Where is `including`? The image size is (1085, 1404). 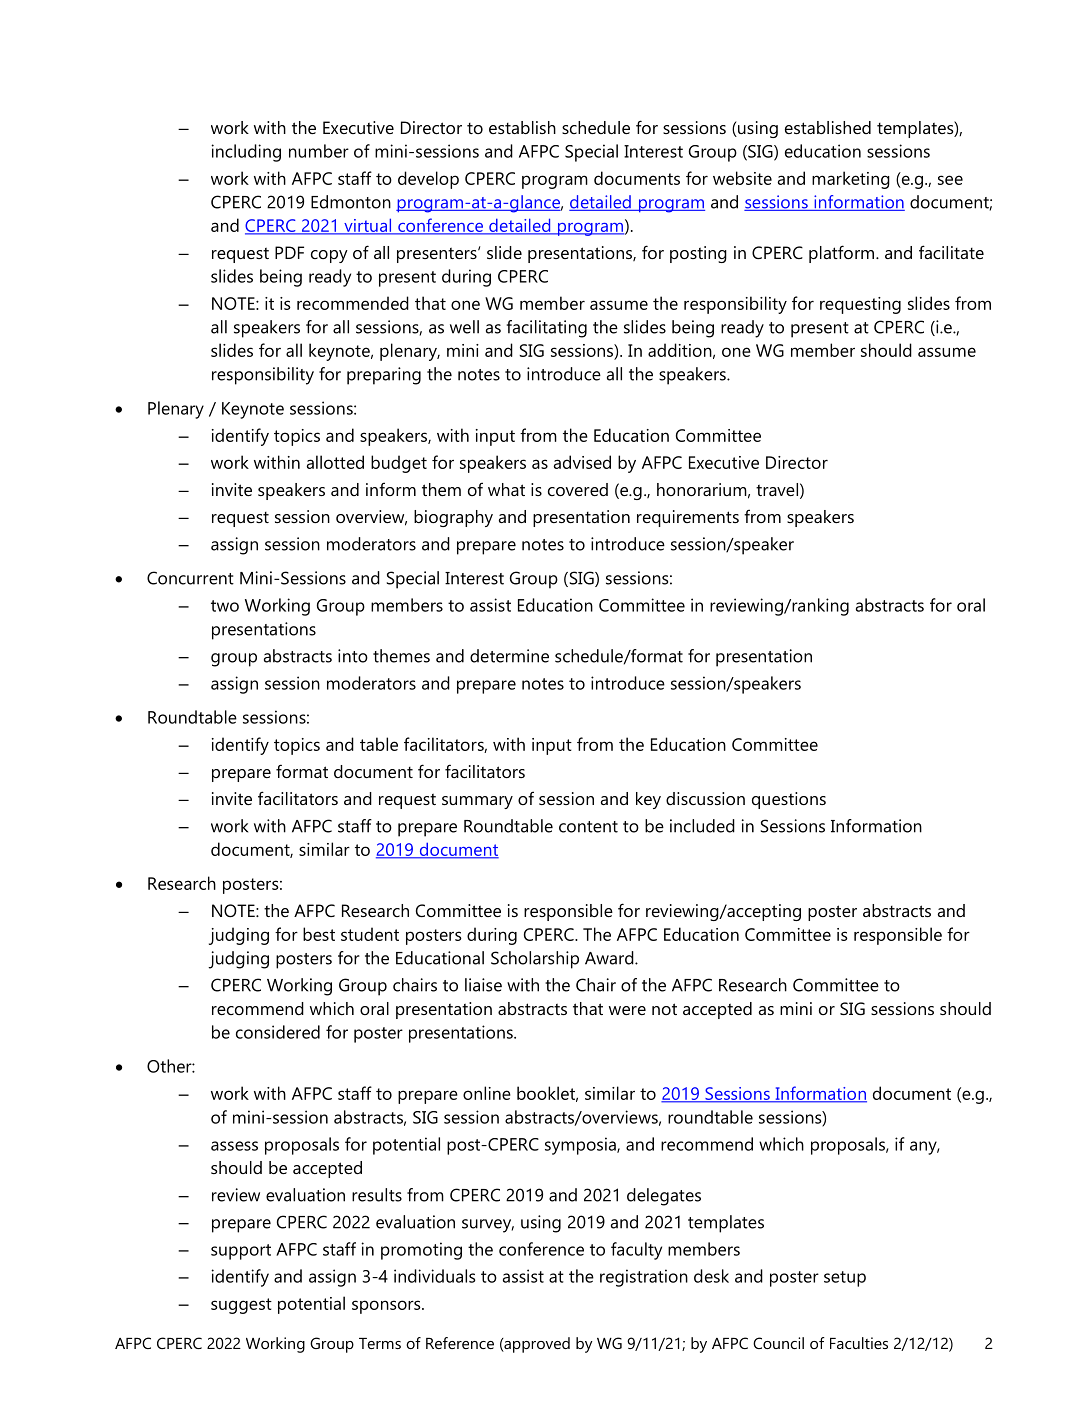 including is located at coordinates (246, 153).
